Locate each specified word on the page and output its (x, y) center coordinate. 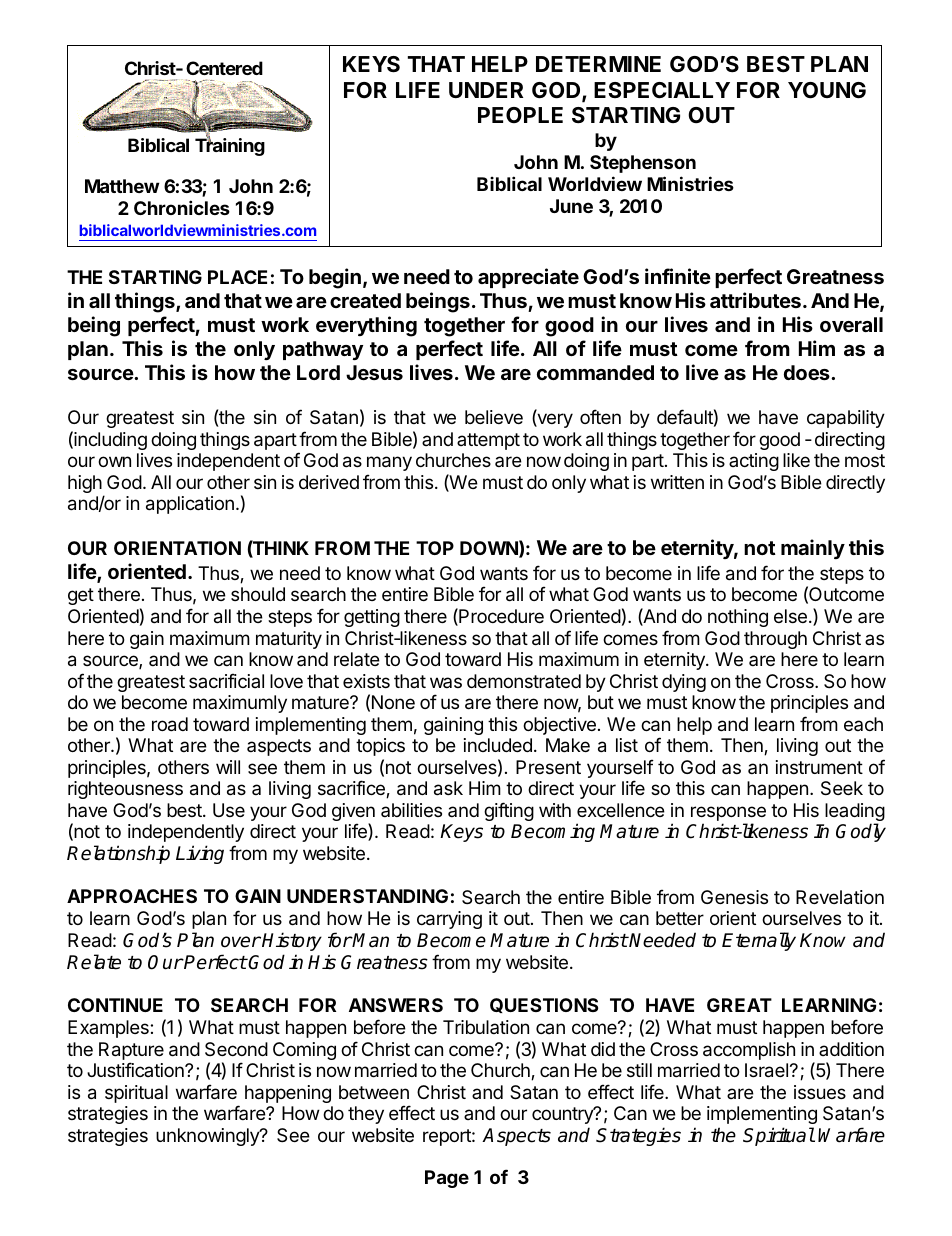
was (446, 682)
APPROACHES (132, 896)
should (258, 594)
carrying (449, 920)
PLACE (237, 277)
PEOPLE (520, 115)
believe (494, 417)
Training (230, 146)
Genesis (734, 897)
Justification (136, 1069)
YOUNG (827, 90)
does (808, 372)
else (790, 616)
